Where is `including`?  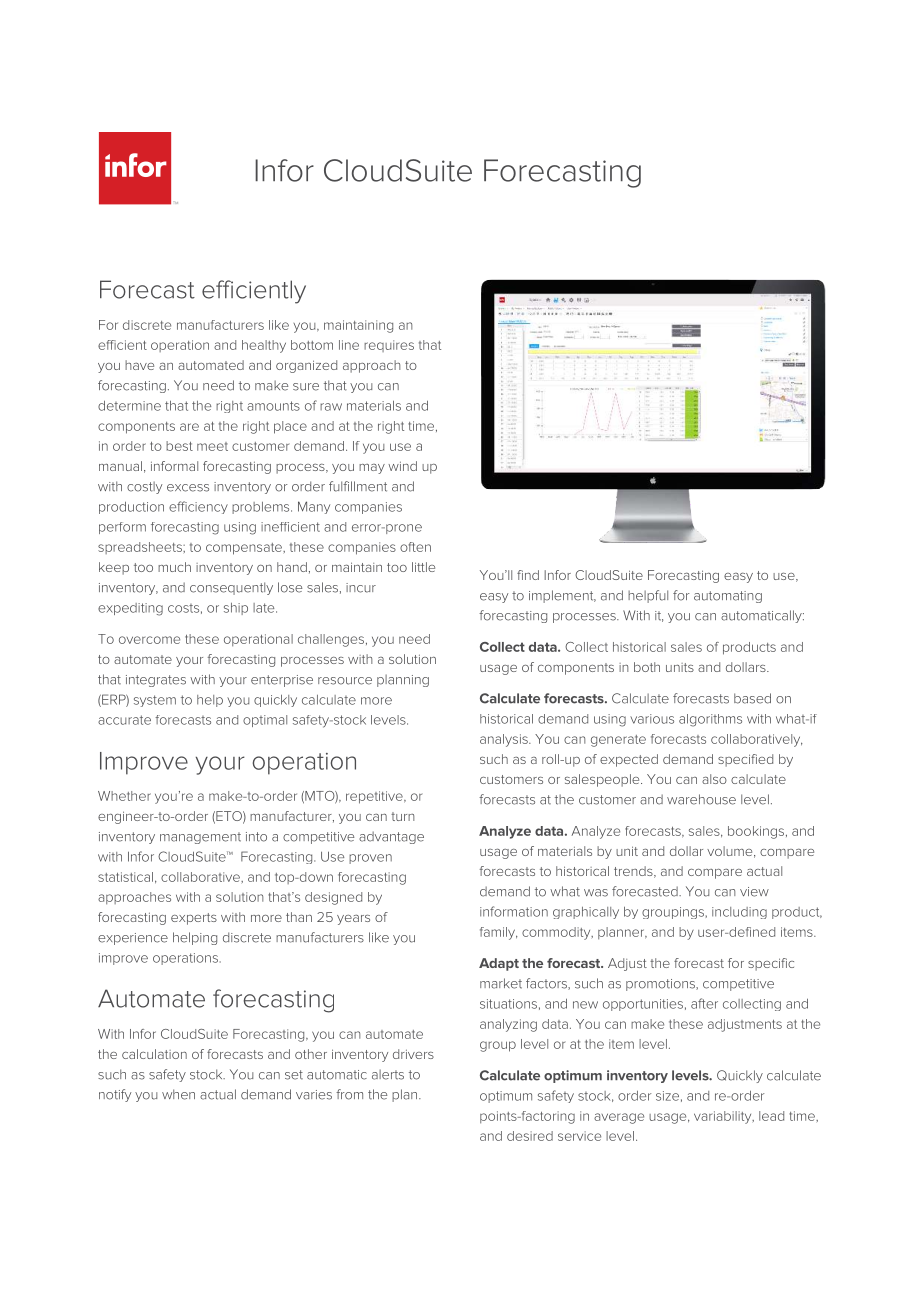
including is located at coordinates (739, 913).
